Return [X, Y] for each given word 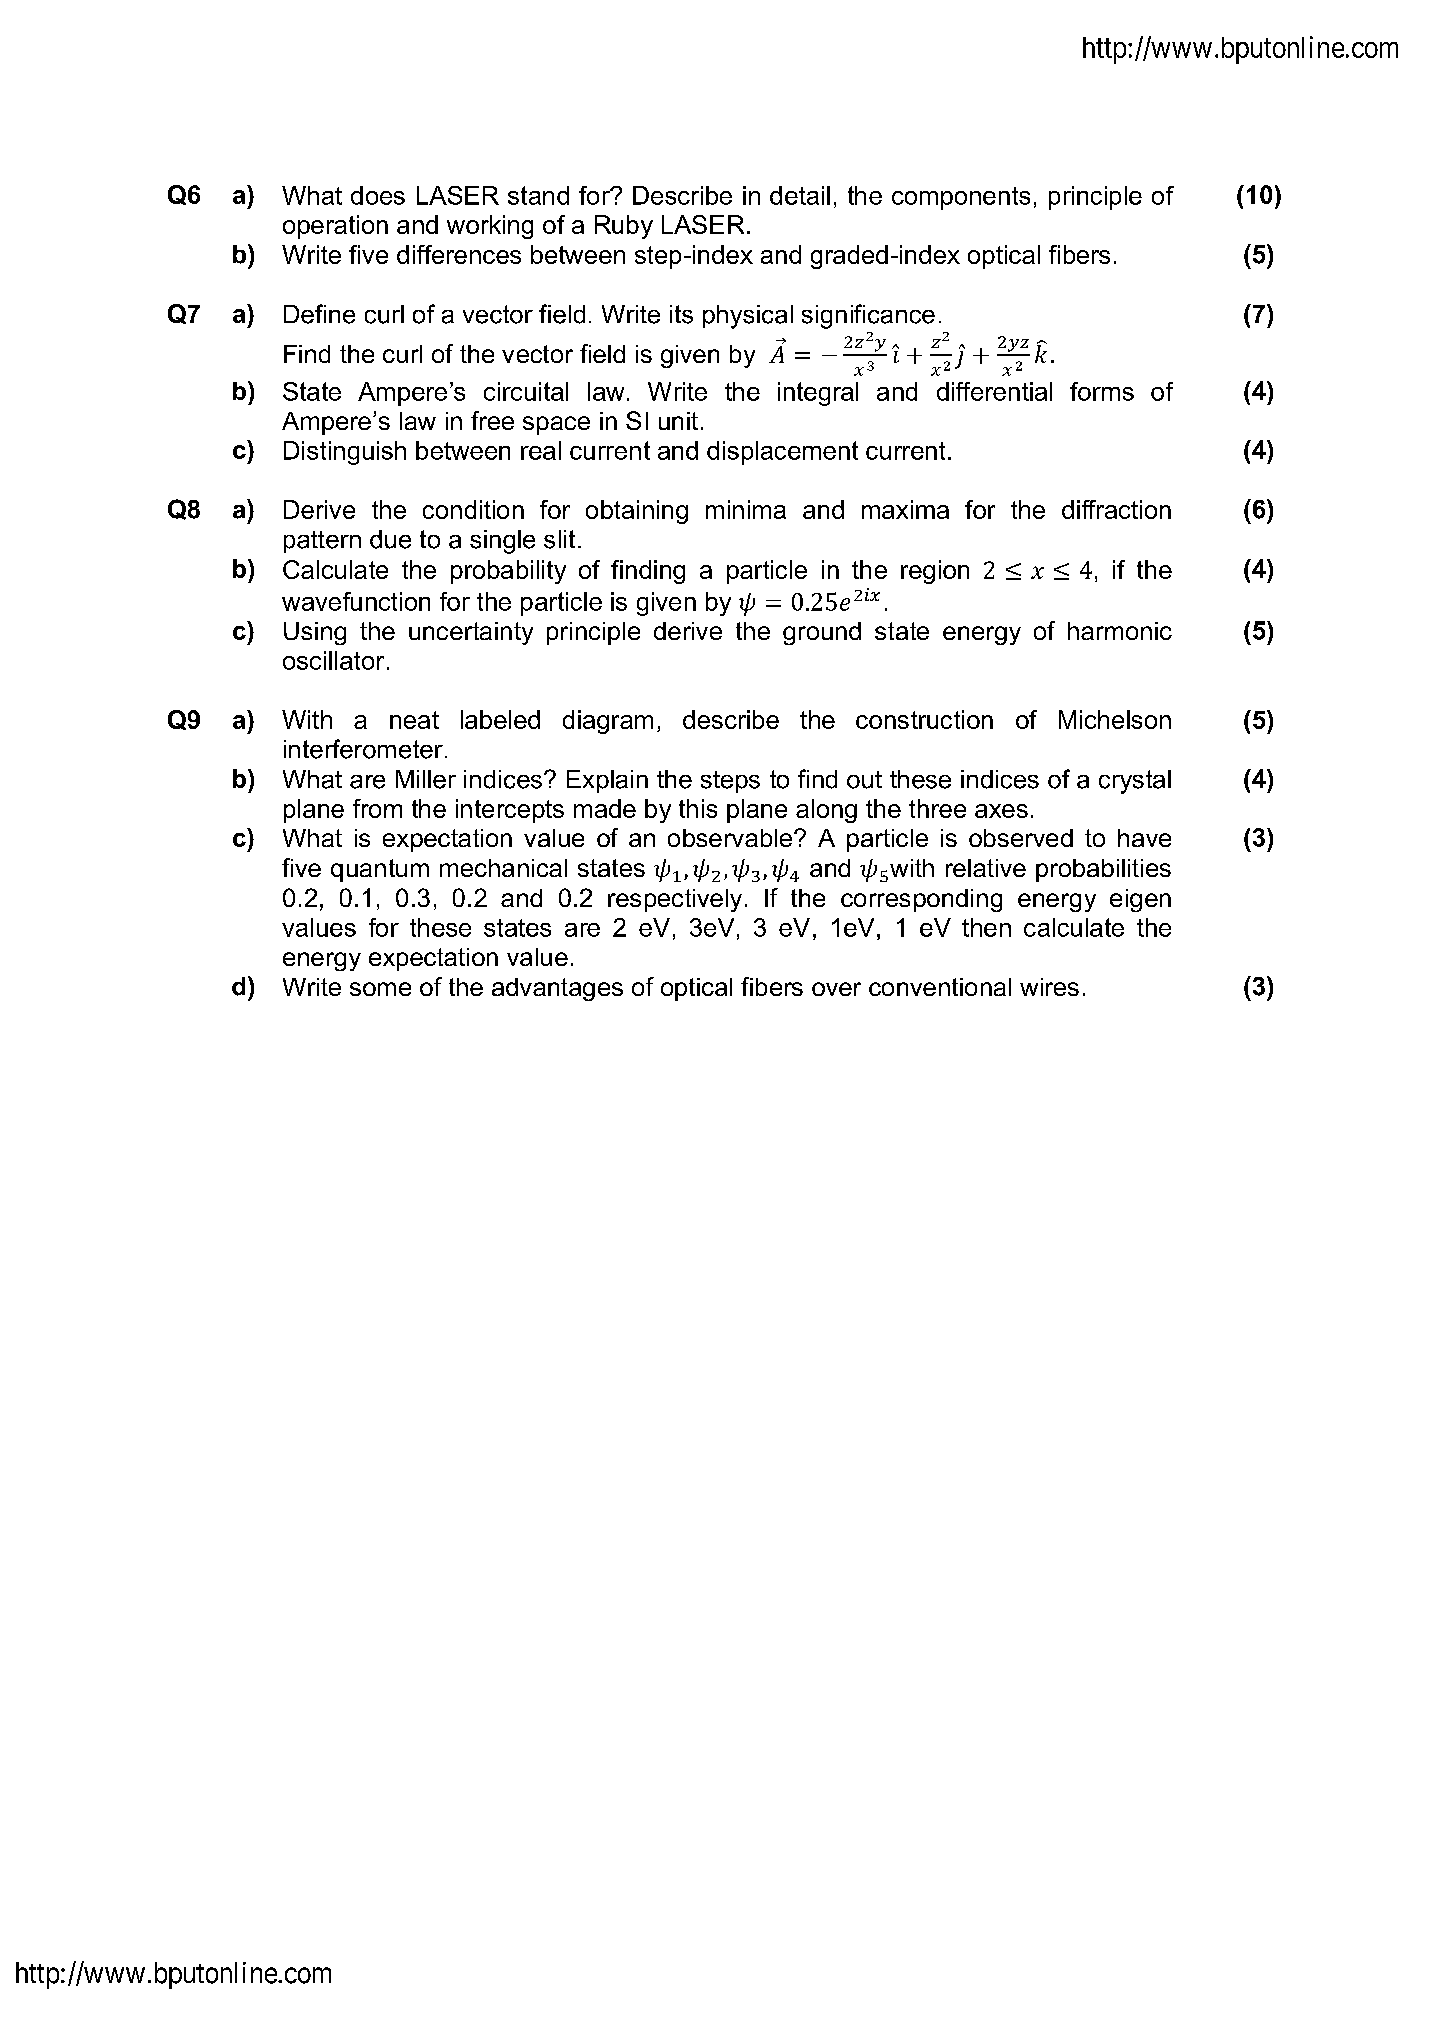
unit [678, 421]
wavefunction [356, 601]
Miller [426, 779]
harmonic [1120, 631]
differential [994, 391]
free [492, 420]
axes [1001, 811]
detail [800, 195]
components [961, 198]
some [380, 989]
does [378, 195]
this [698, 808]
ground [822, 633]
